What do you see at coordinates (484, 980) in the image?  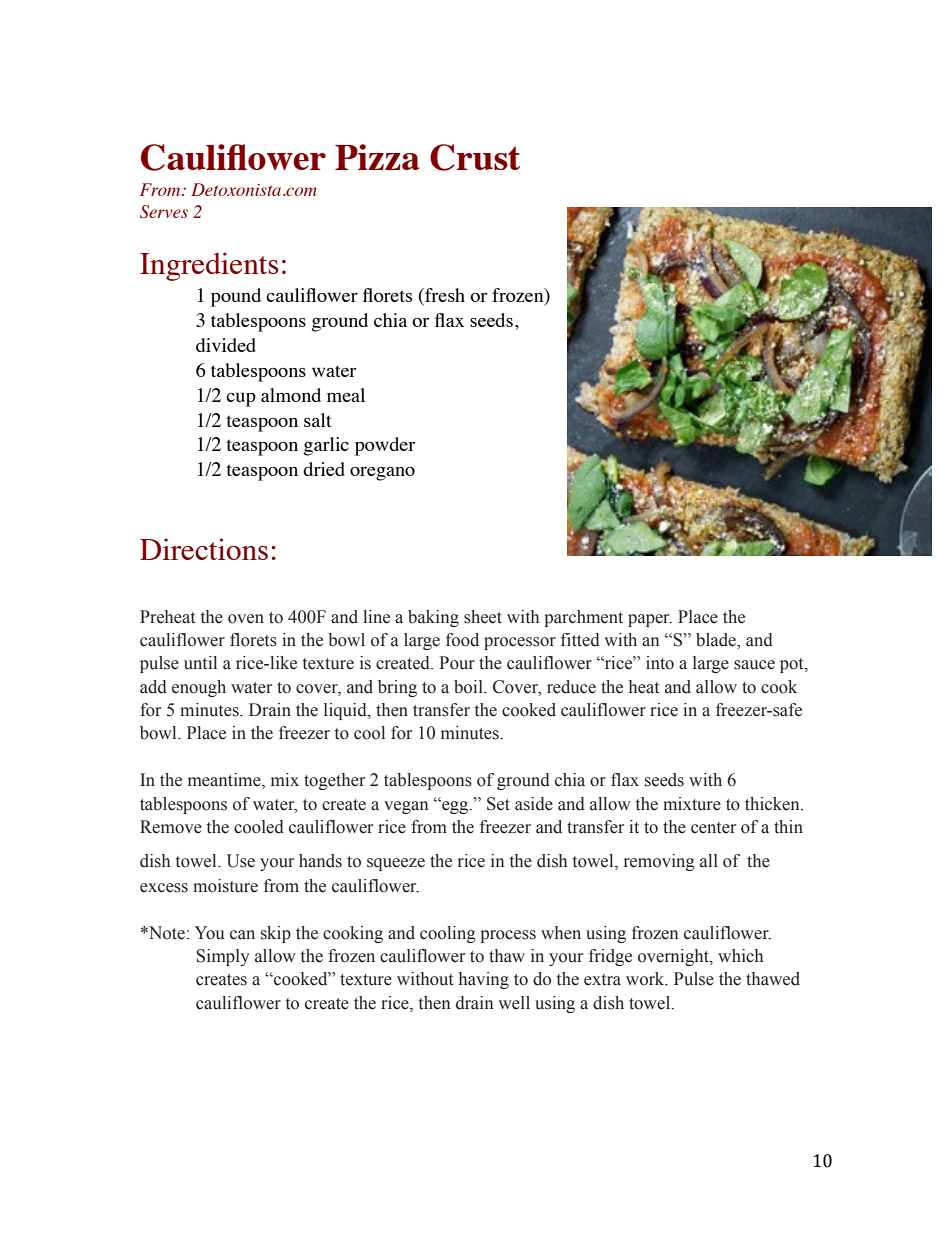 I see `having` at bounding box center [484, 980].
